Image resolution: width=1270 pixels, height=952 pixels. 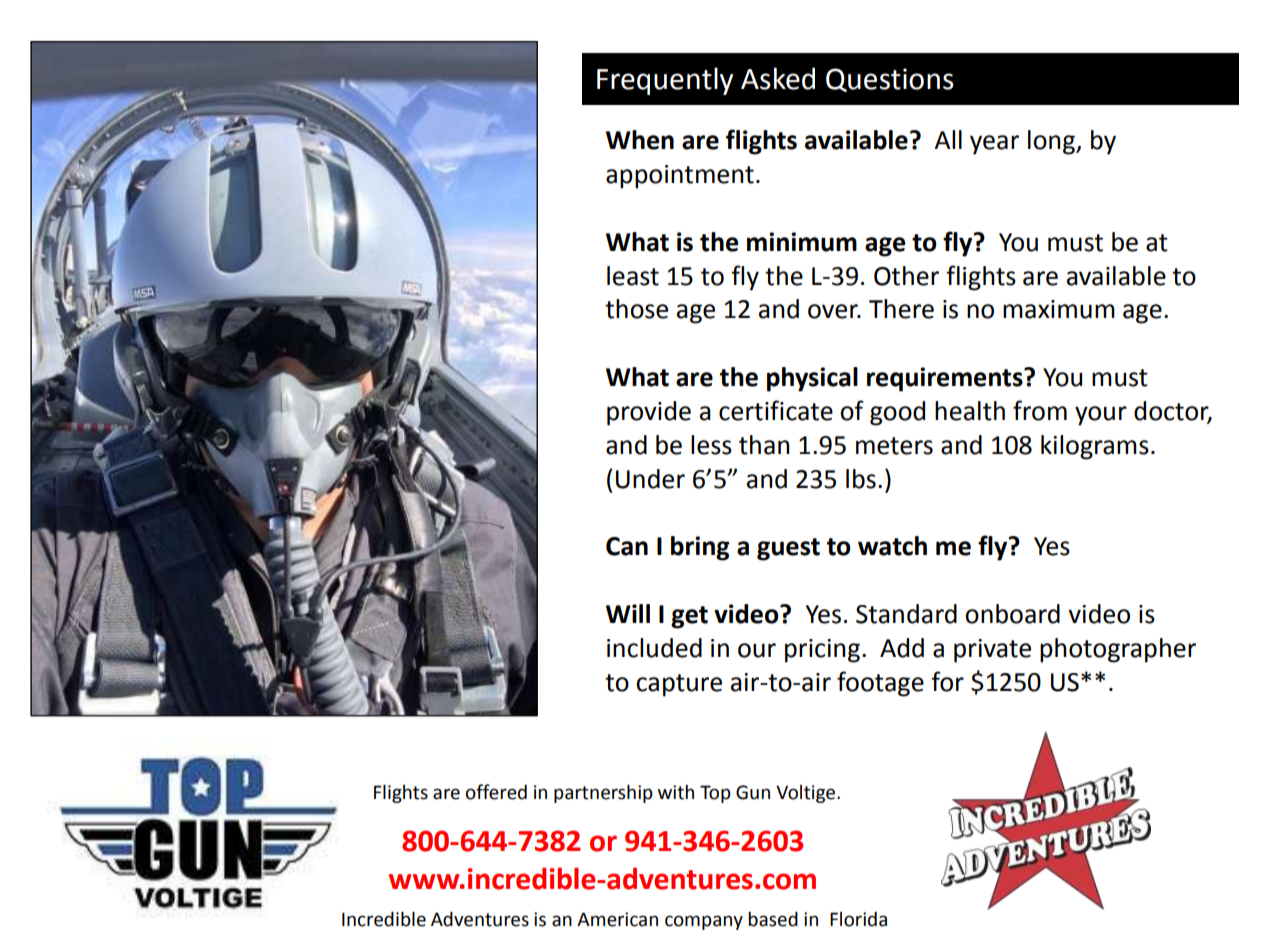 I want to click on minimum, so click(x=802, y=242).
